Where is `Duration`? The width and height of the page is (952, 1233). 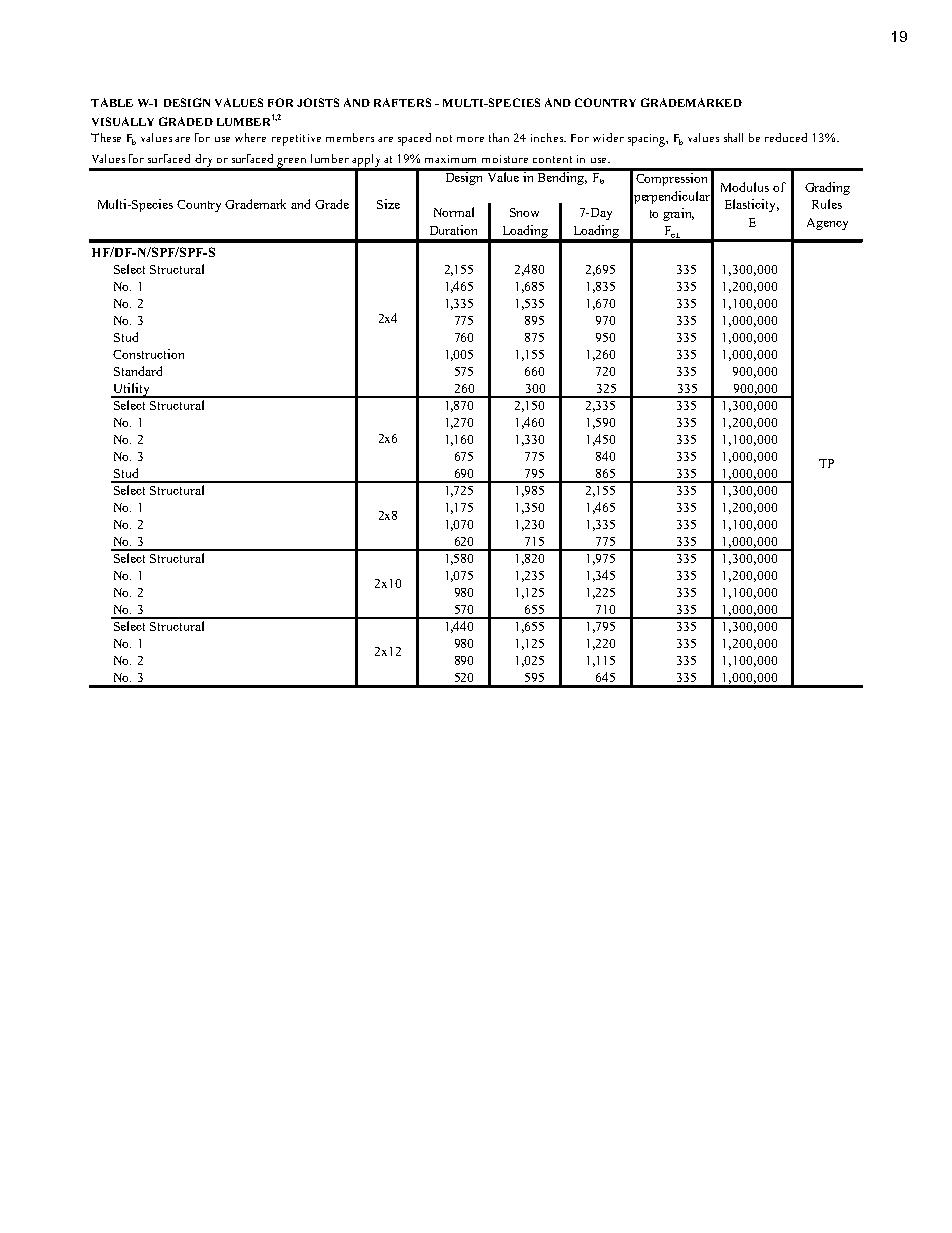
Duration is located at coordinates (453, 230).
